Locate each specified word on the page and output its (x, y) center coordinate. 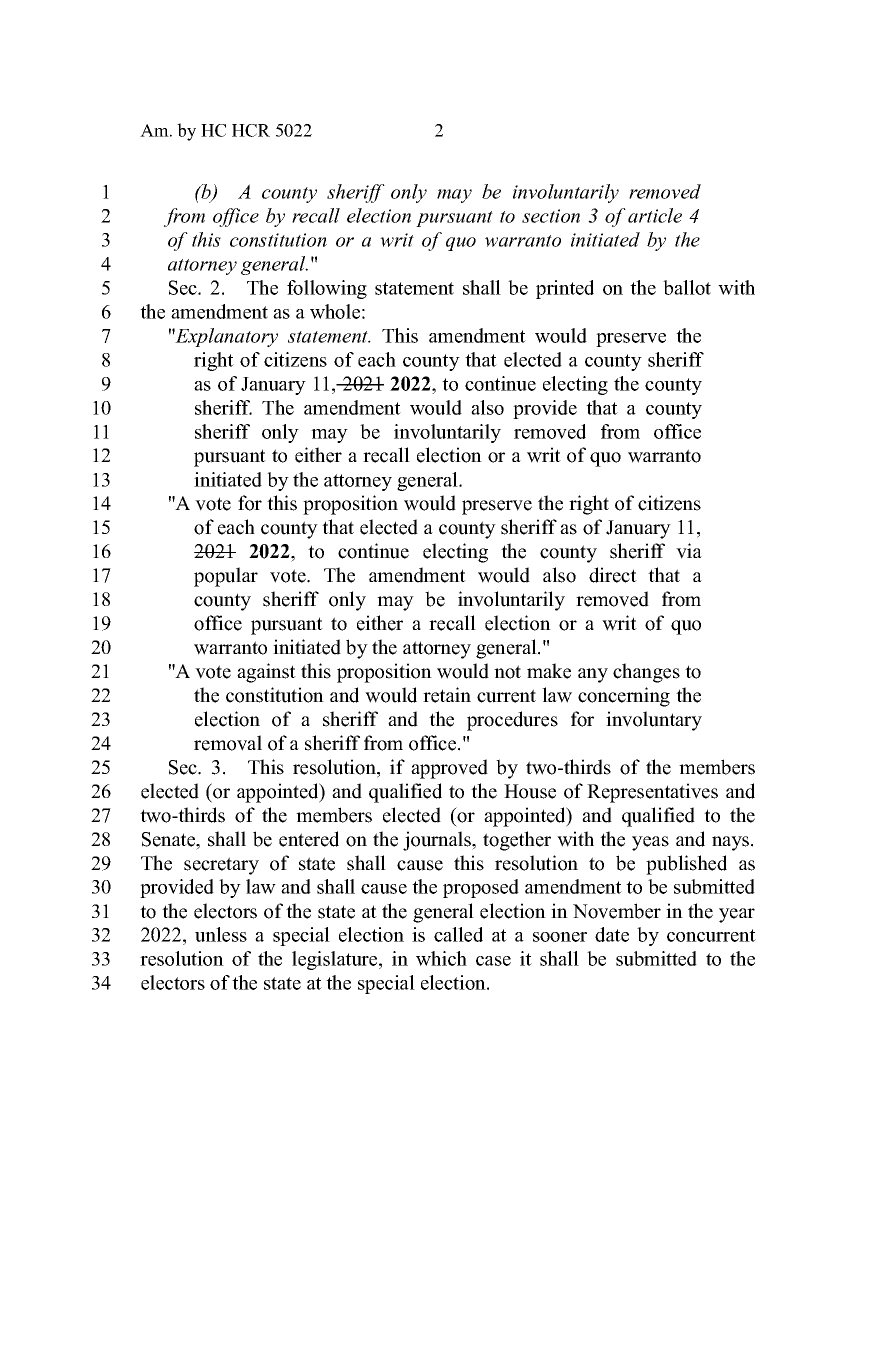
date (612, 934)
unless (221, 934)
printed (565, 289)
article (655, 215)
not (507, 672)
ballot (687, 287)
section (551, 216)
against (266, 673)
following (327, 289)
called (458, 934)
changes (646, 673)
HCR (251, 130)
